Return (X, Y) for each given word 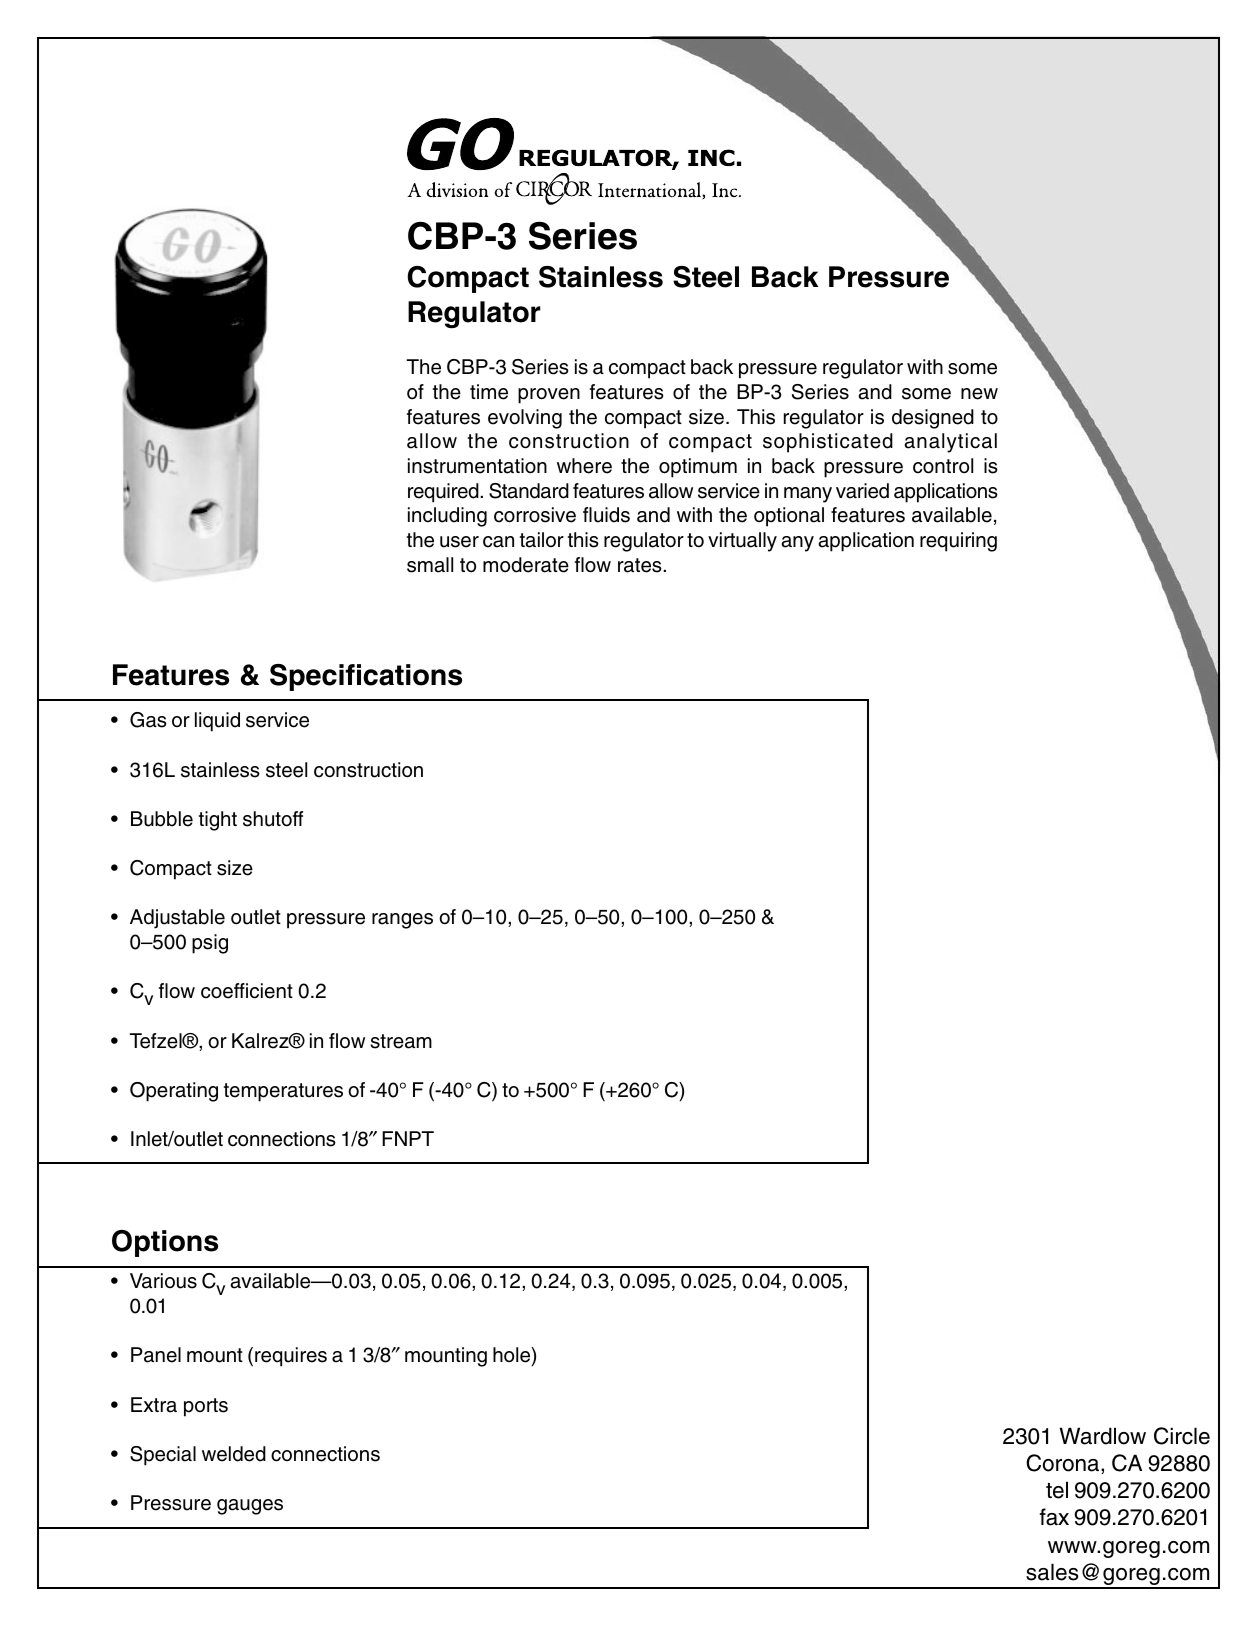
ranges (402, 921)
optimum (698, 468)
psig (210, 944)
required (444, 493)
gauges (250, 1507)
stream (401, 1041)
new (979, 394)
